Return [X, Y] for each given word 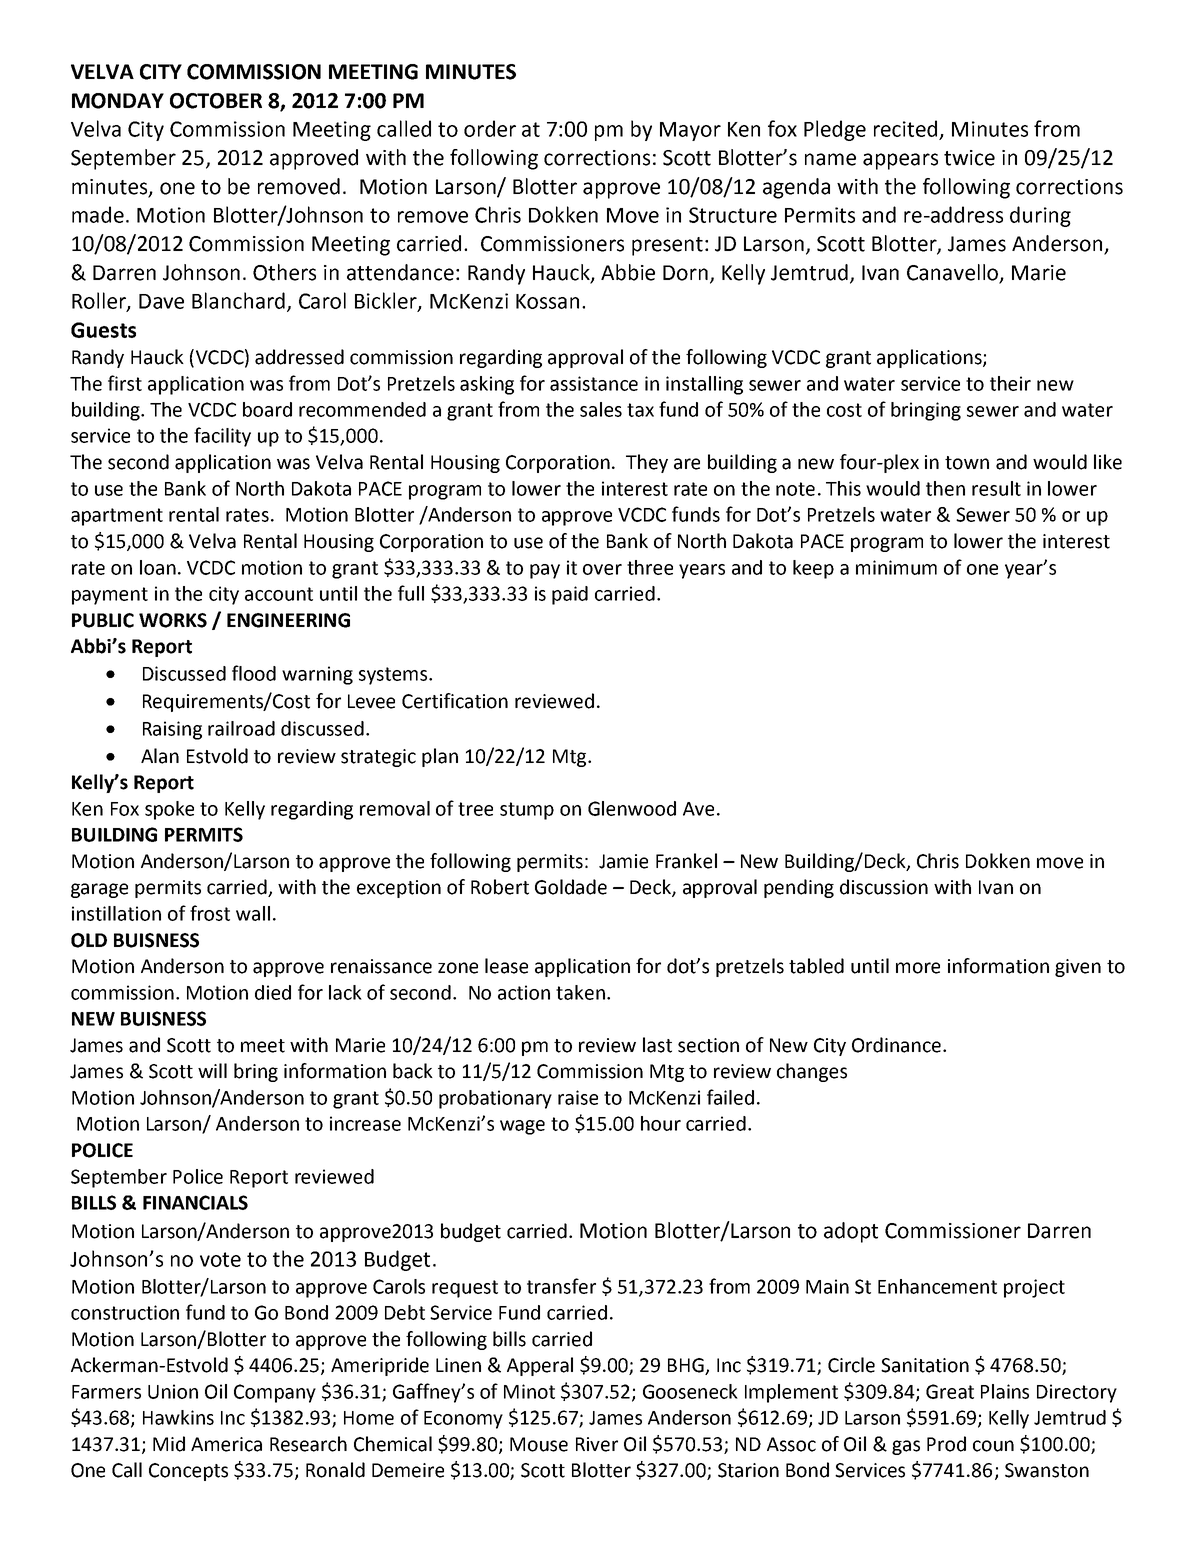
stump [527, 811]
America [226, 1444]
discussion [884, 887]
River [597, 1444]
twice [969, 158]
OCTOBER [216, 101]
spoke [169, 810]
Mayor [690, 131]
